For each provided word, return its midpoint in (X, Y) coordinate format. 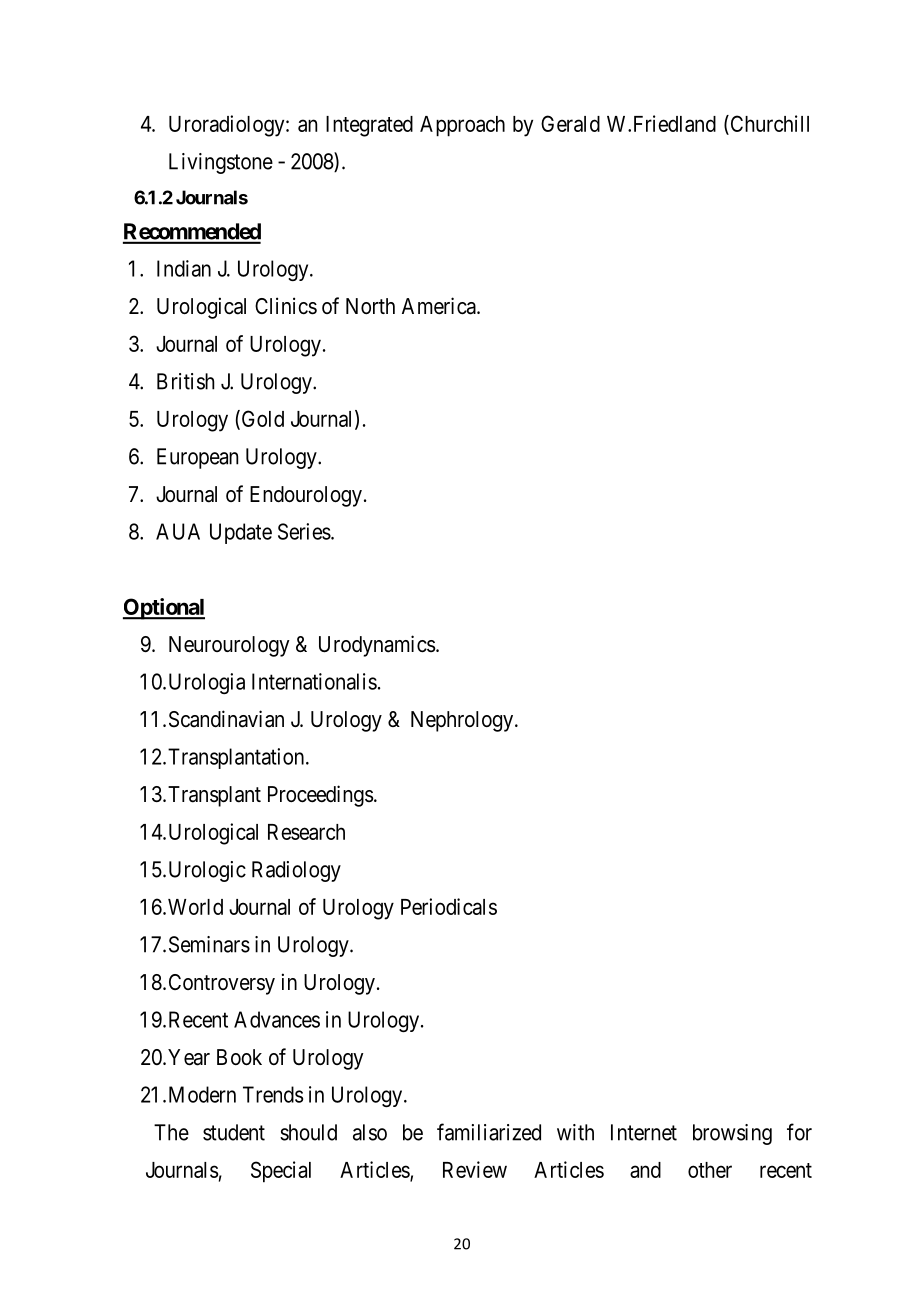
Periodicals (449, 906)
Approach (462, 126)
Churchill (768, 123)
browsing (732, 1134)
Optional (164, 609)
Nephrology (463, 721)
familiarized (489, 1132)
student (234, 1132)
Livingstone (221, 163)
